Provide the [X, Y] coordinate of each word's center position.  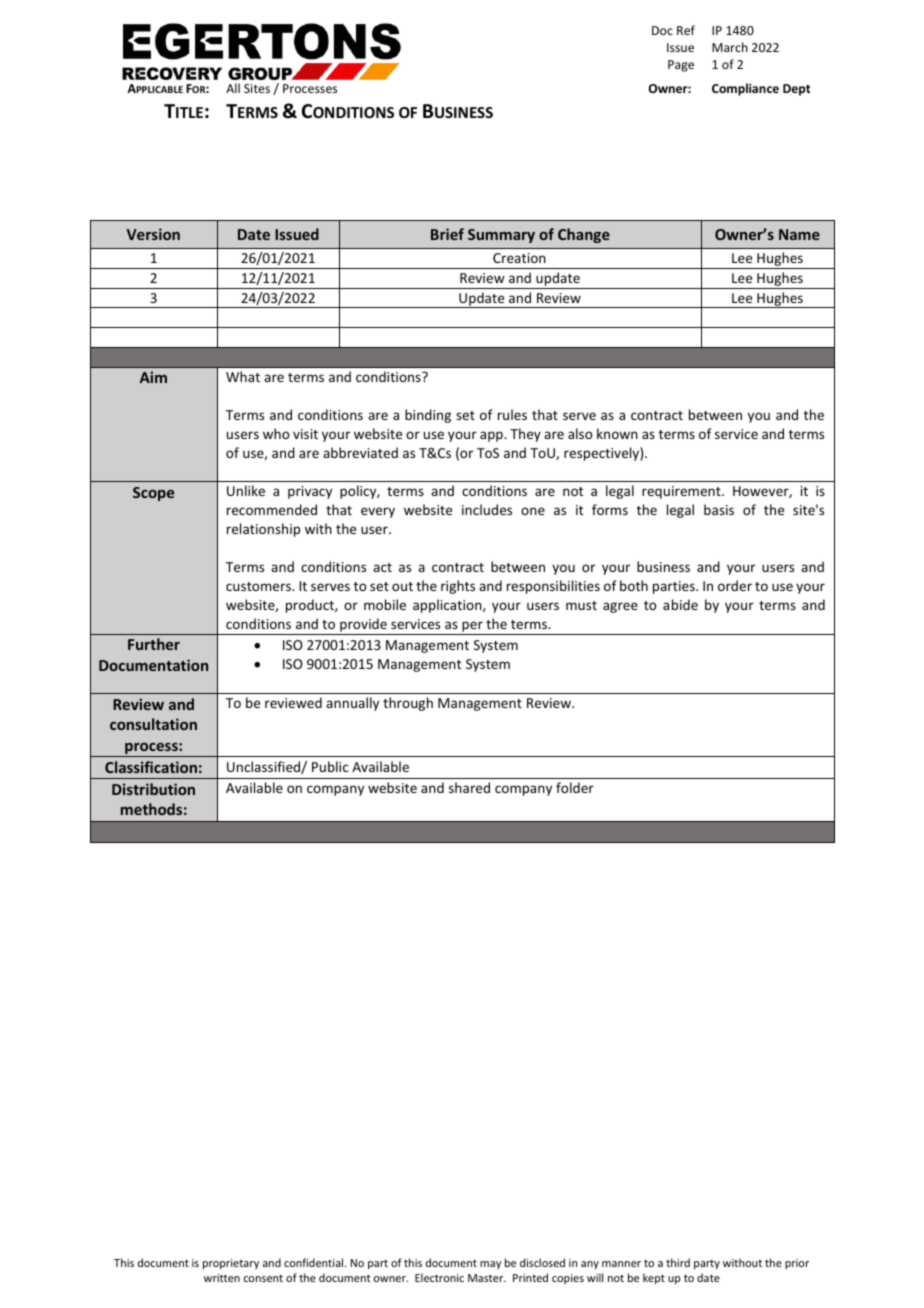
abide [680, 604]
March [730, 47]
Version [153, 234]
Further [154, 644]
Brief [447, 234]
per [472, 628]
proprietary [231, 1264]
